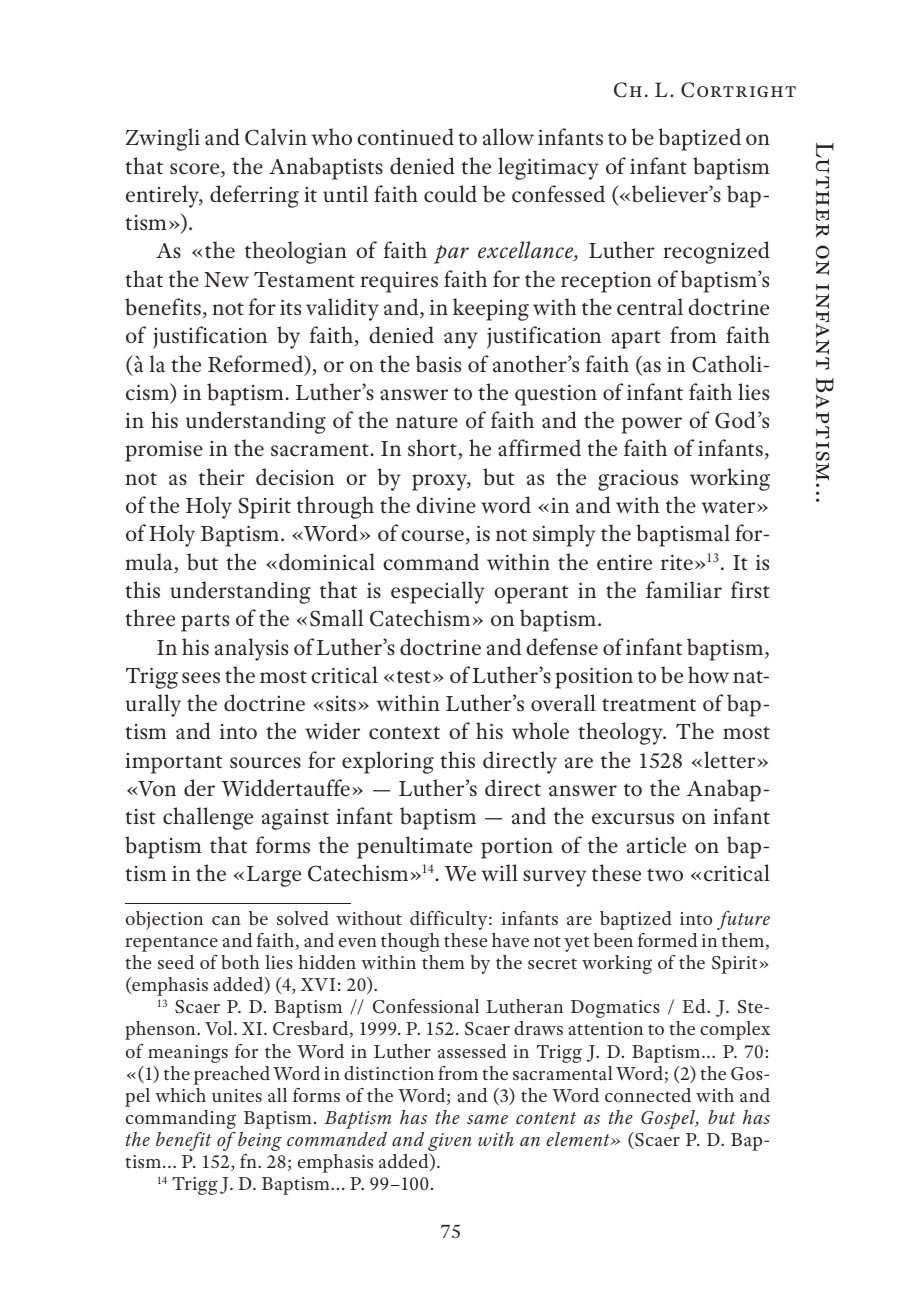  I want to click on especially, so click(438, 592).
